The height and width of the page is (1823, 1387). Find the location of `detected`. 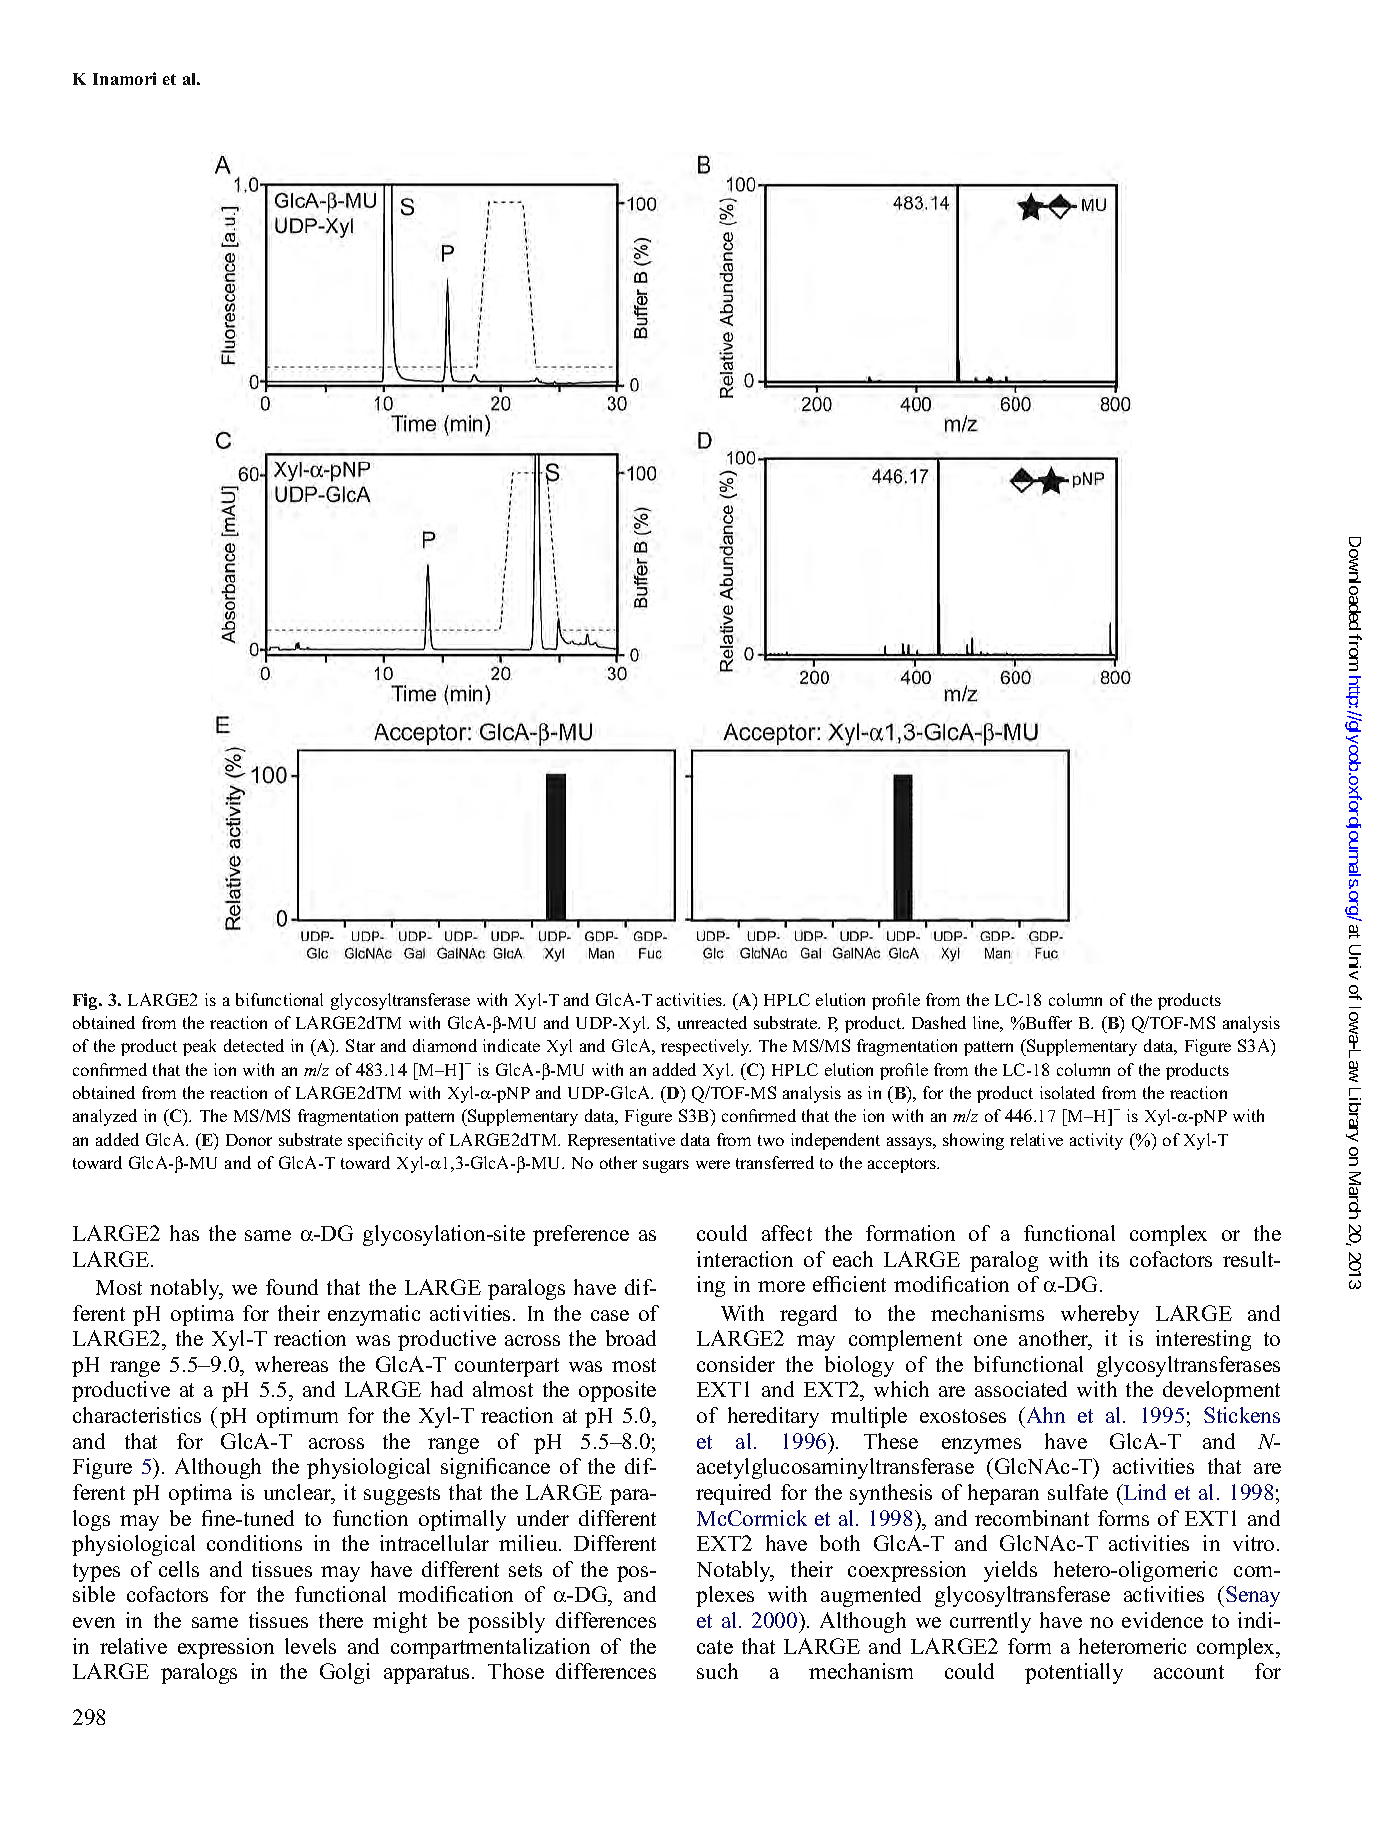

detected is located at coordinates (254, 1045).
